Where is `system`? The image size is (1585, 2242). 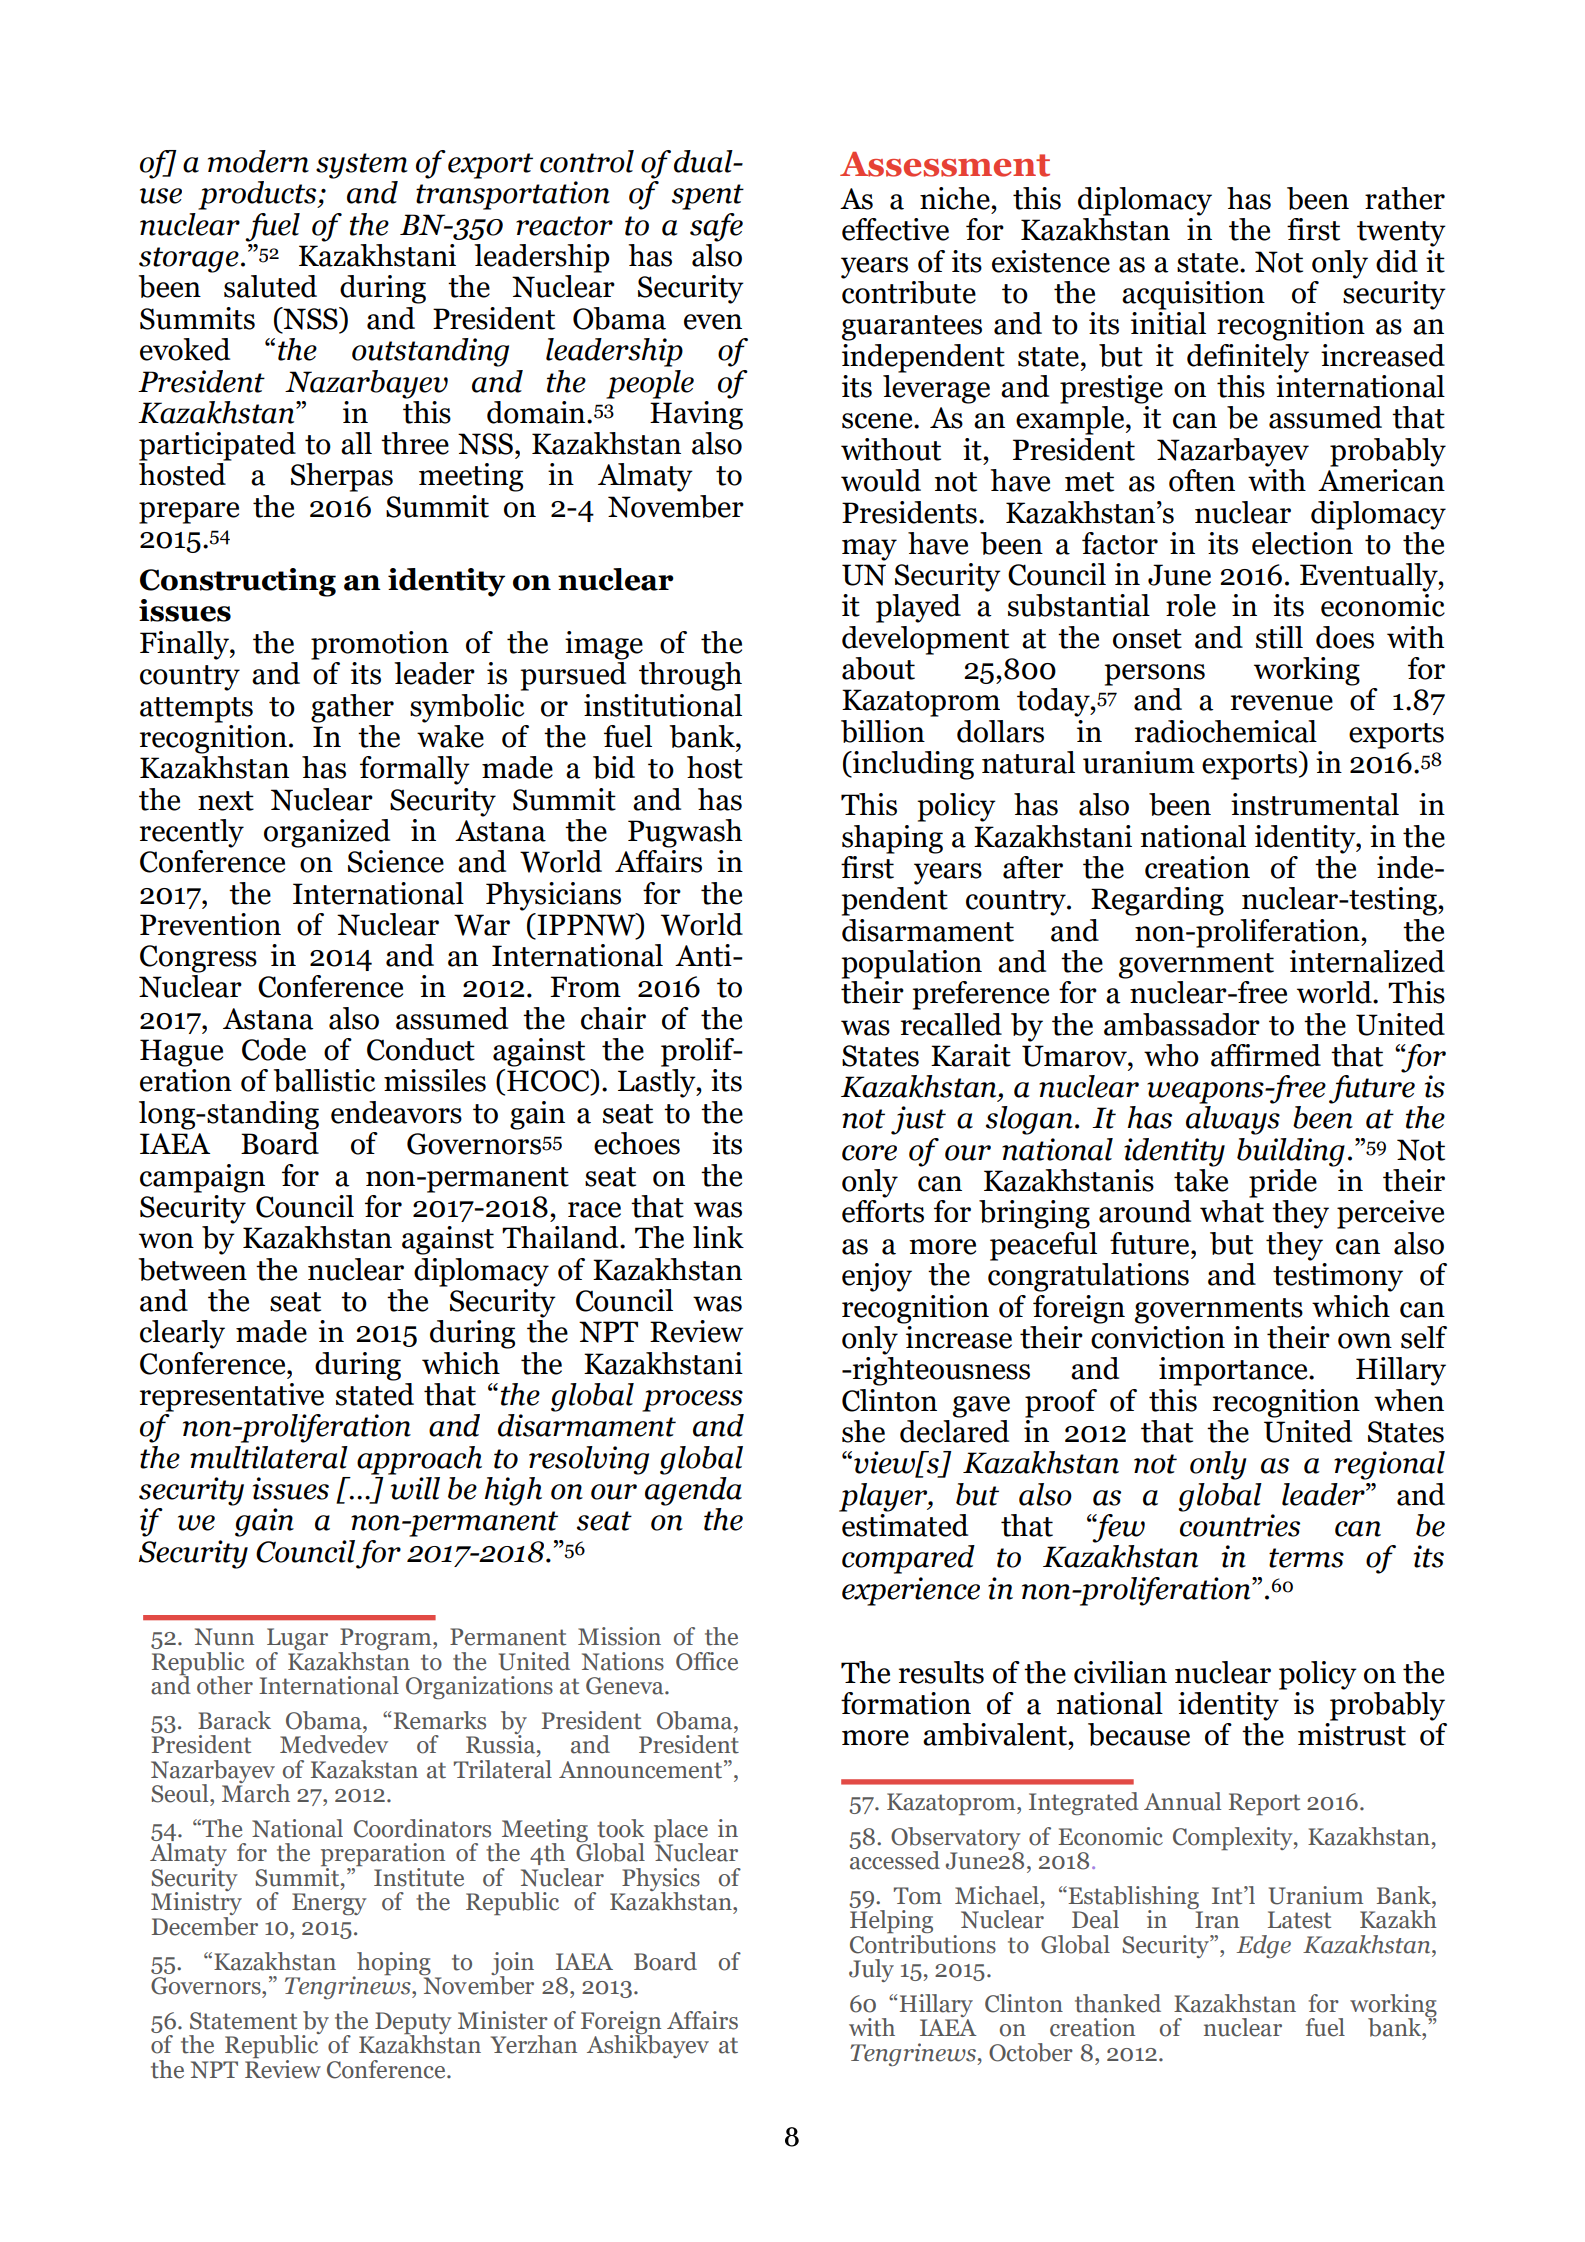
system is located at coordinates (362, 166).
